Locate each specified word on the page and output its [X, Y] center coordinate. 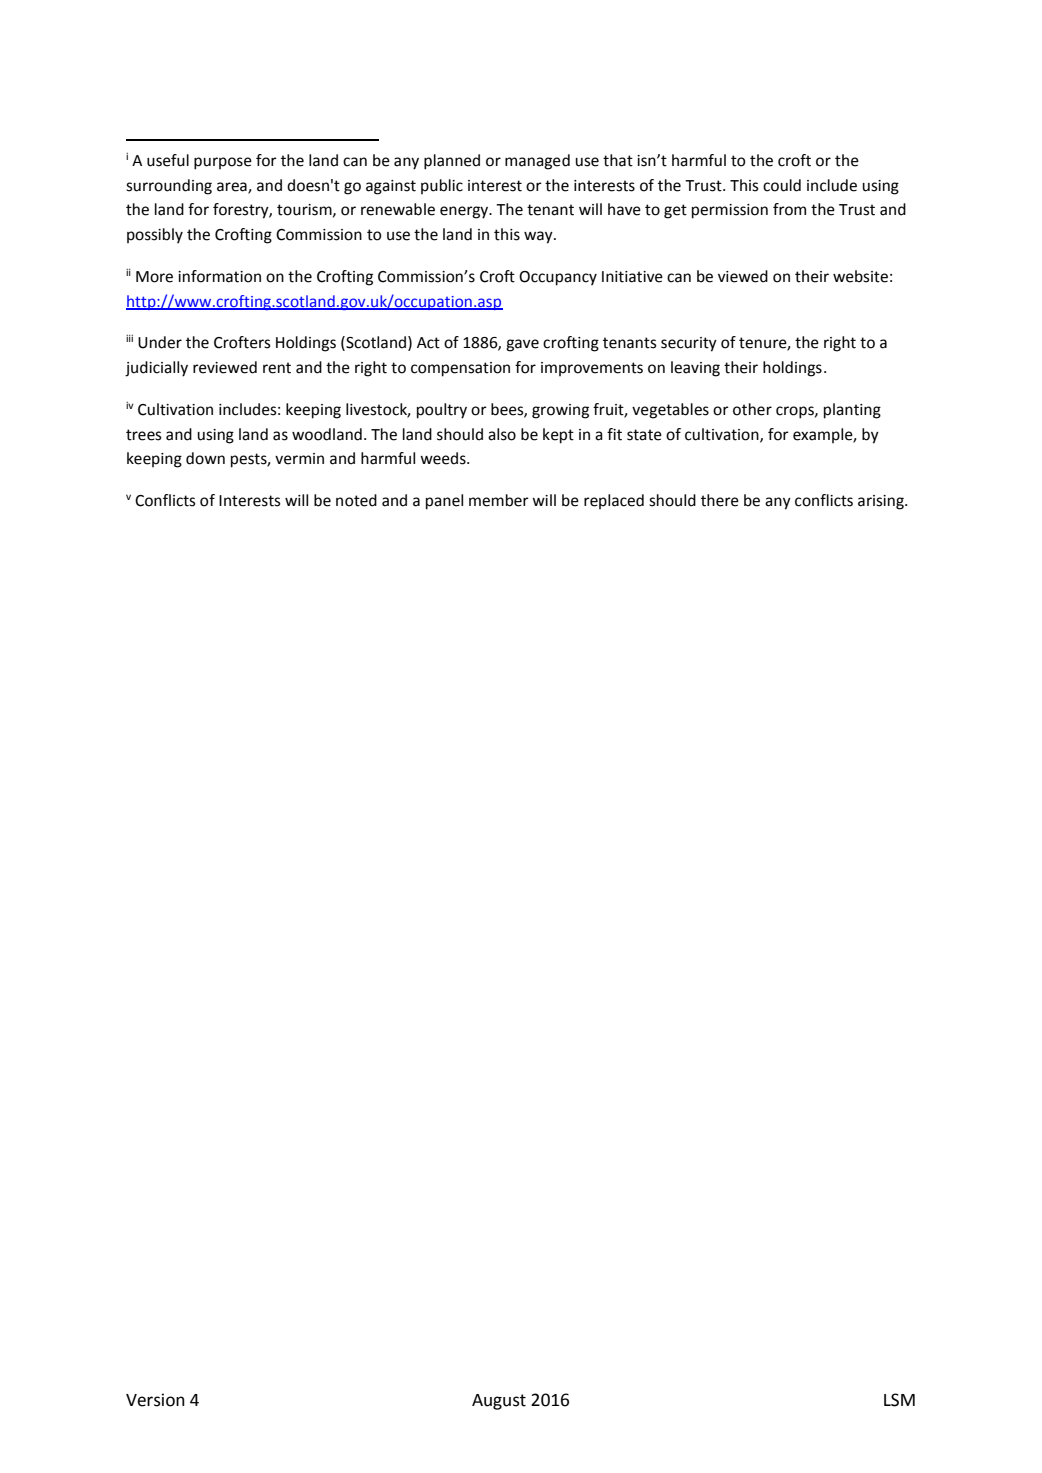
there [720, 500]
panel [444, 502]
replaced [614, 501]
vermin [299, 459]
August [499, 1402]
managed [537, 162]
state [644, 435]
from [789, 209]
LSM [899, 1400]
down [205, 458]
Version [155, 1400]
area [233, 187]
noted [356, 500]
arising [882, 502]
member [499, 500]
